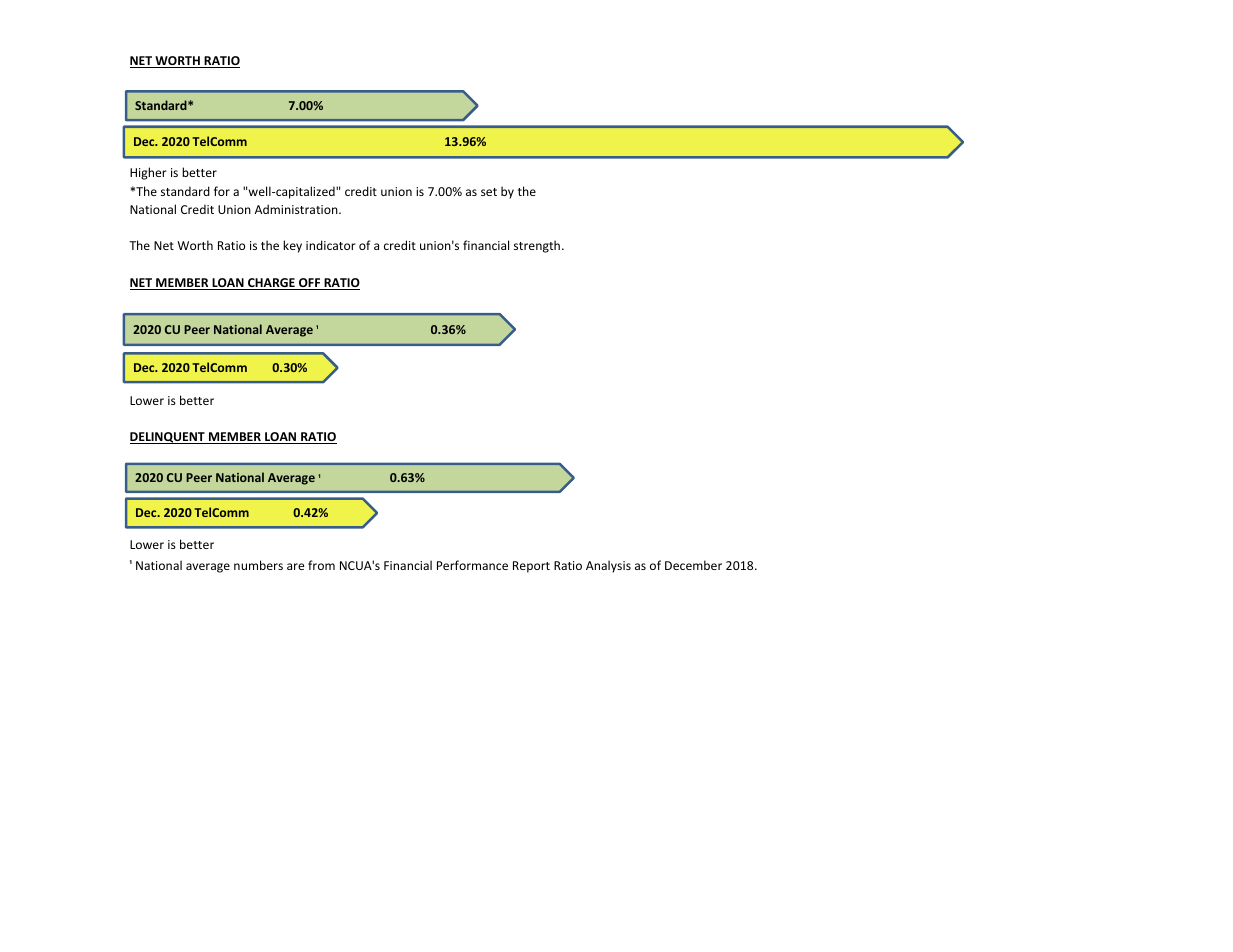  I want to click on Higher, so click(148, 173).
